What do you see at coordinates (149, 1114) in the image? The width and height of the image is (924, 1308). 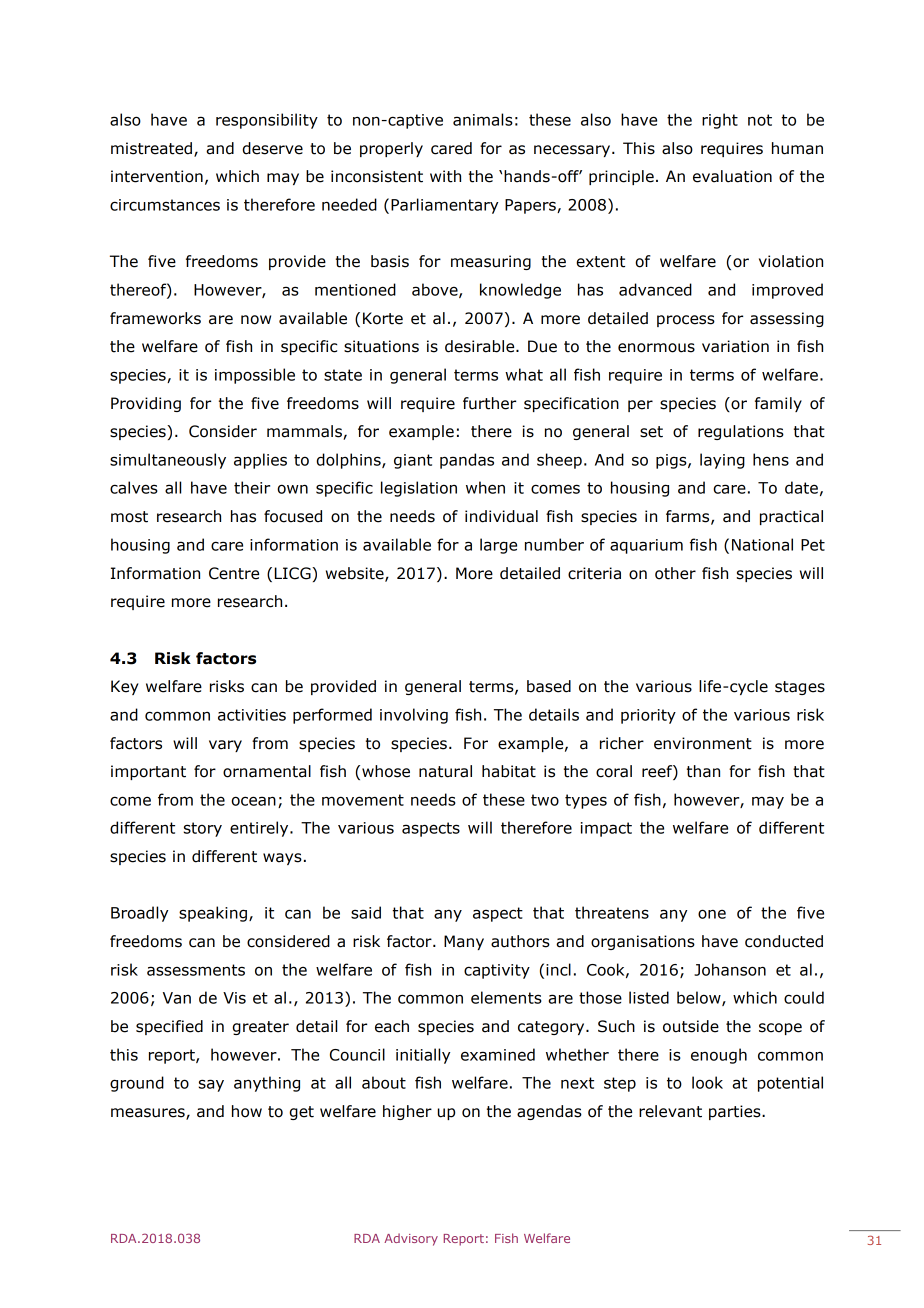 I see `measures` at bounding box center [149, 1114].
